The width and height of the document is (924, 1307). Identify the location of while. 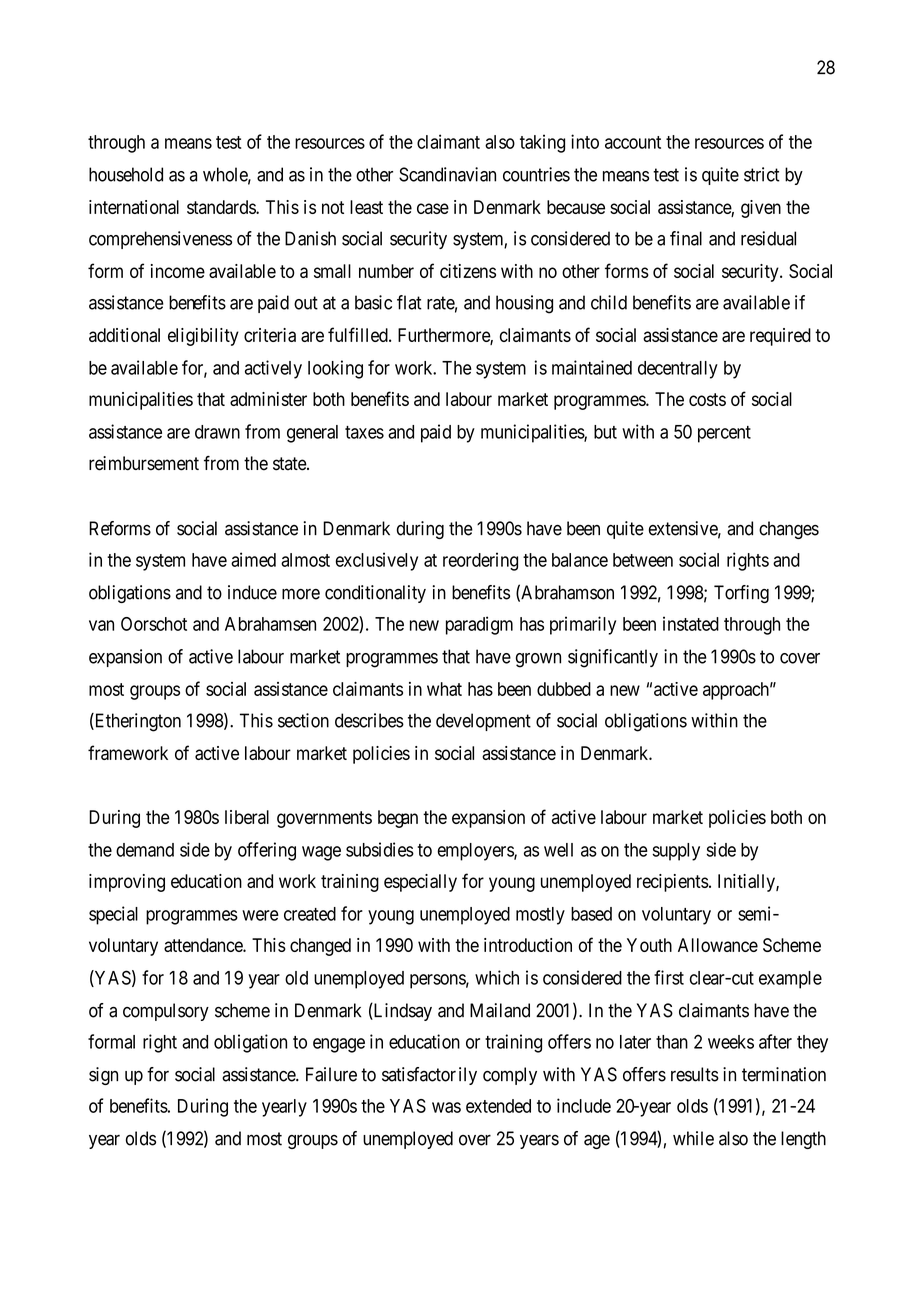
(693, 1138).
